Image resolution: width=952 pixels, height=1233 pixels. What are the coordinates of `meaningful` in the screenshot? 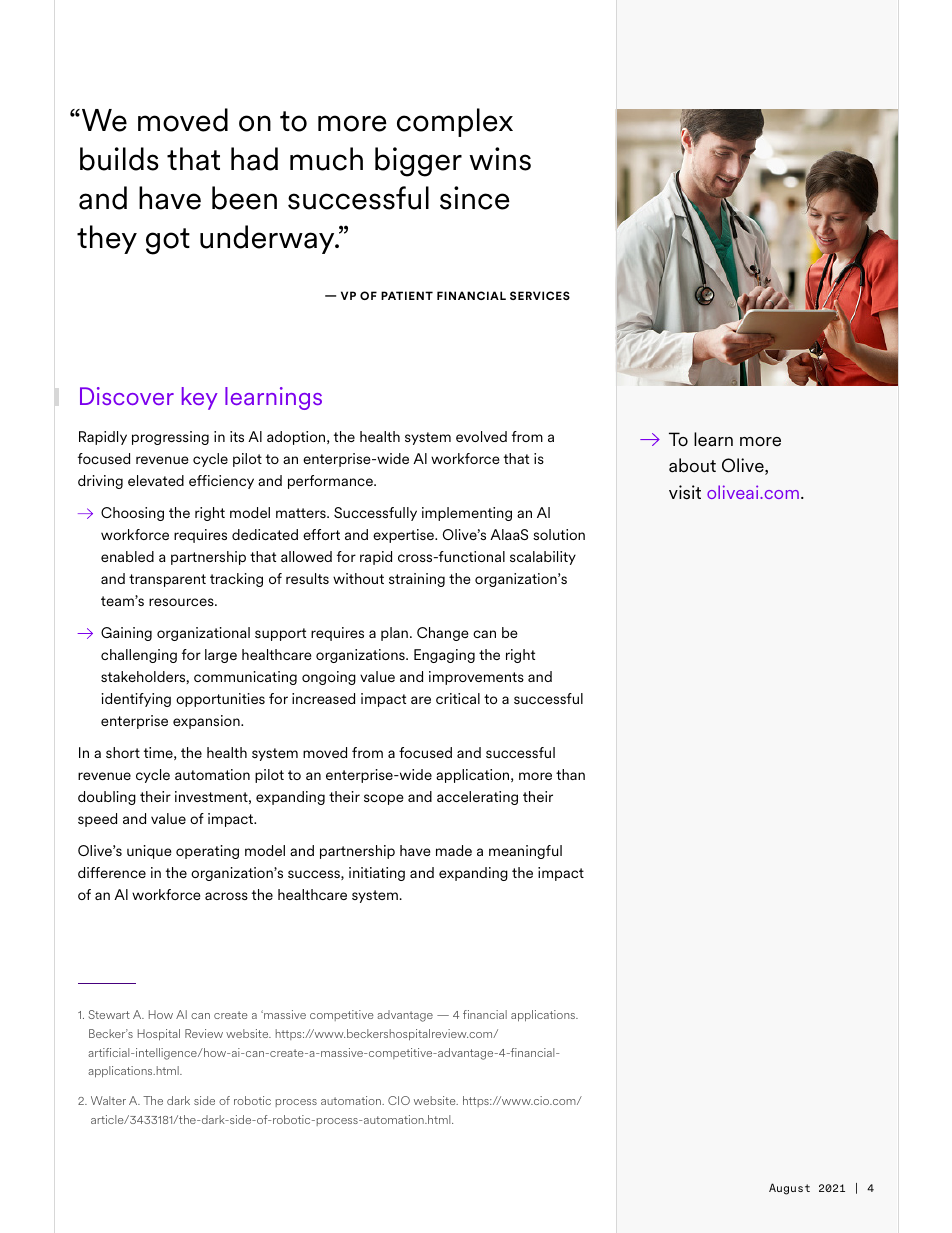 It's located at (525, 852).
